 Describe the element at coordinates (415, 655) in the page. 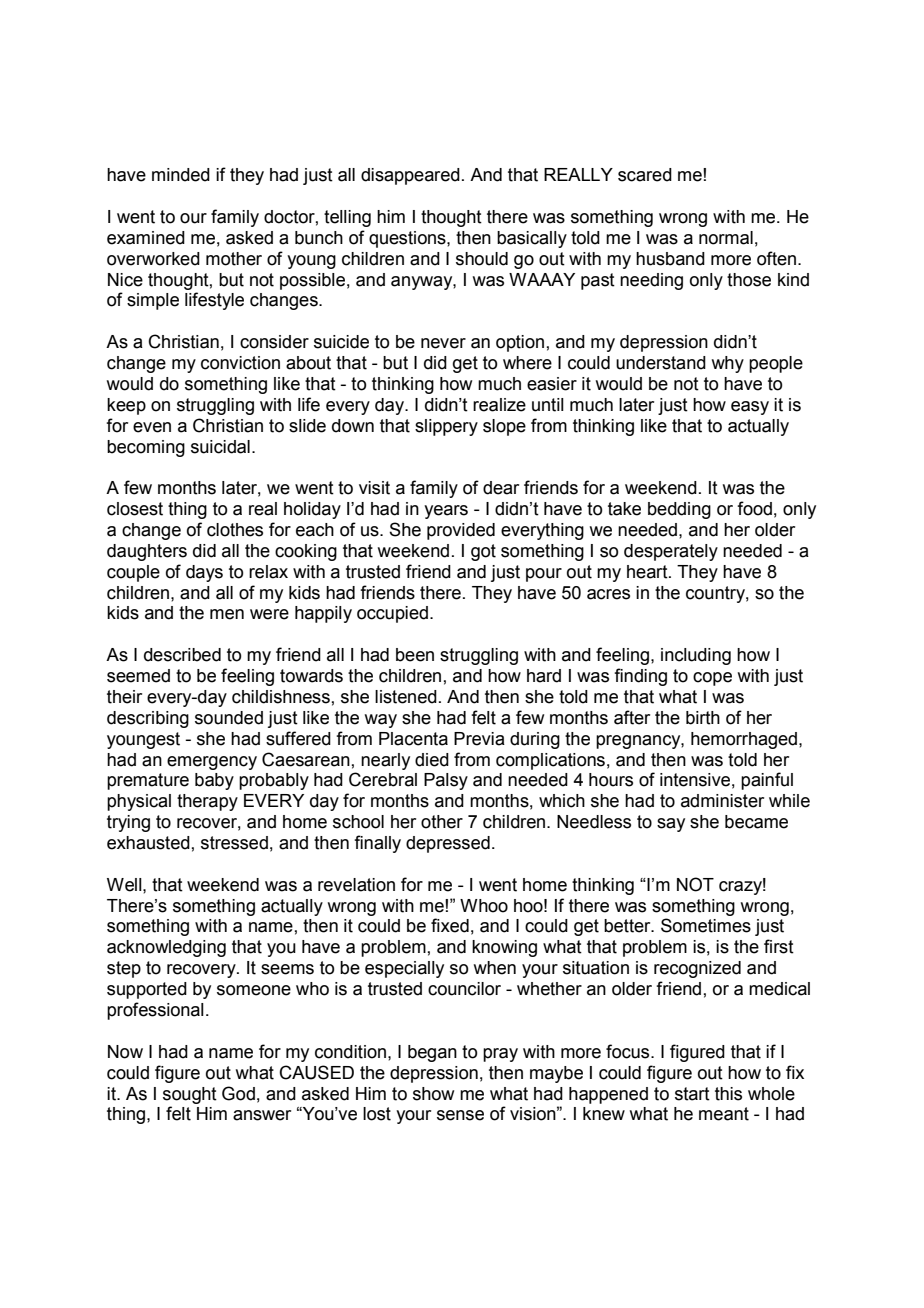

I see `been` at that location.
